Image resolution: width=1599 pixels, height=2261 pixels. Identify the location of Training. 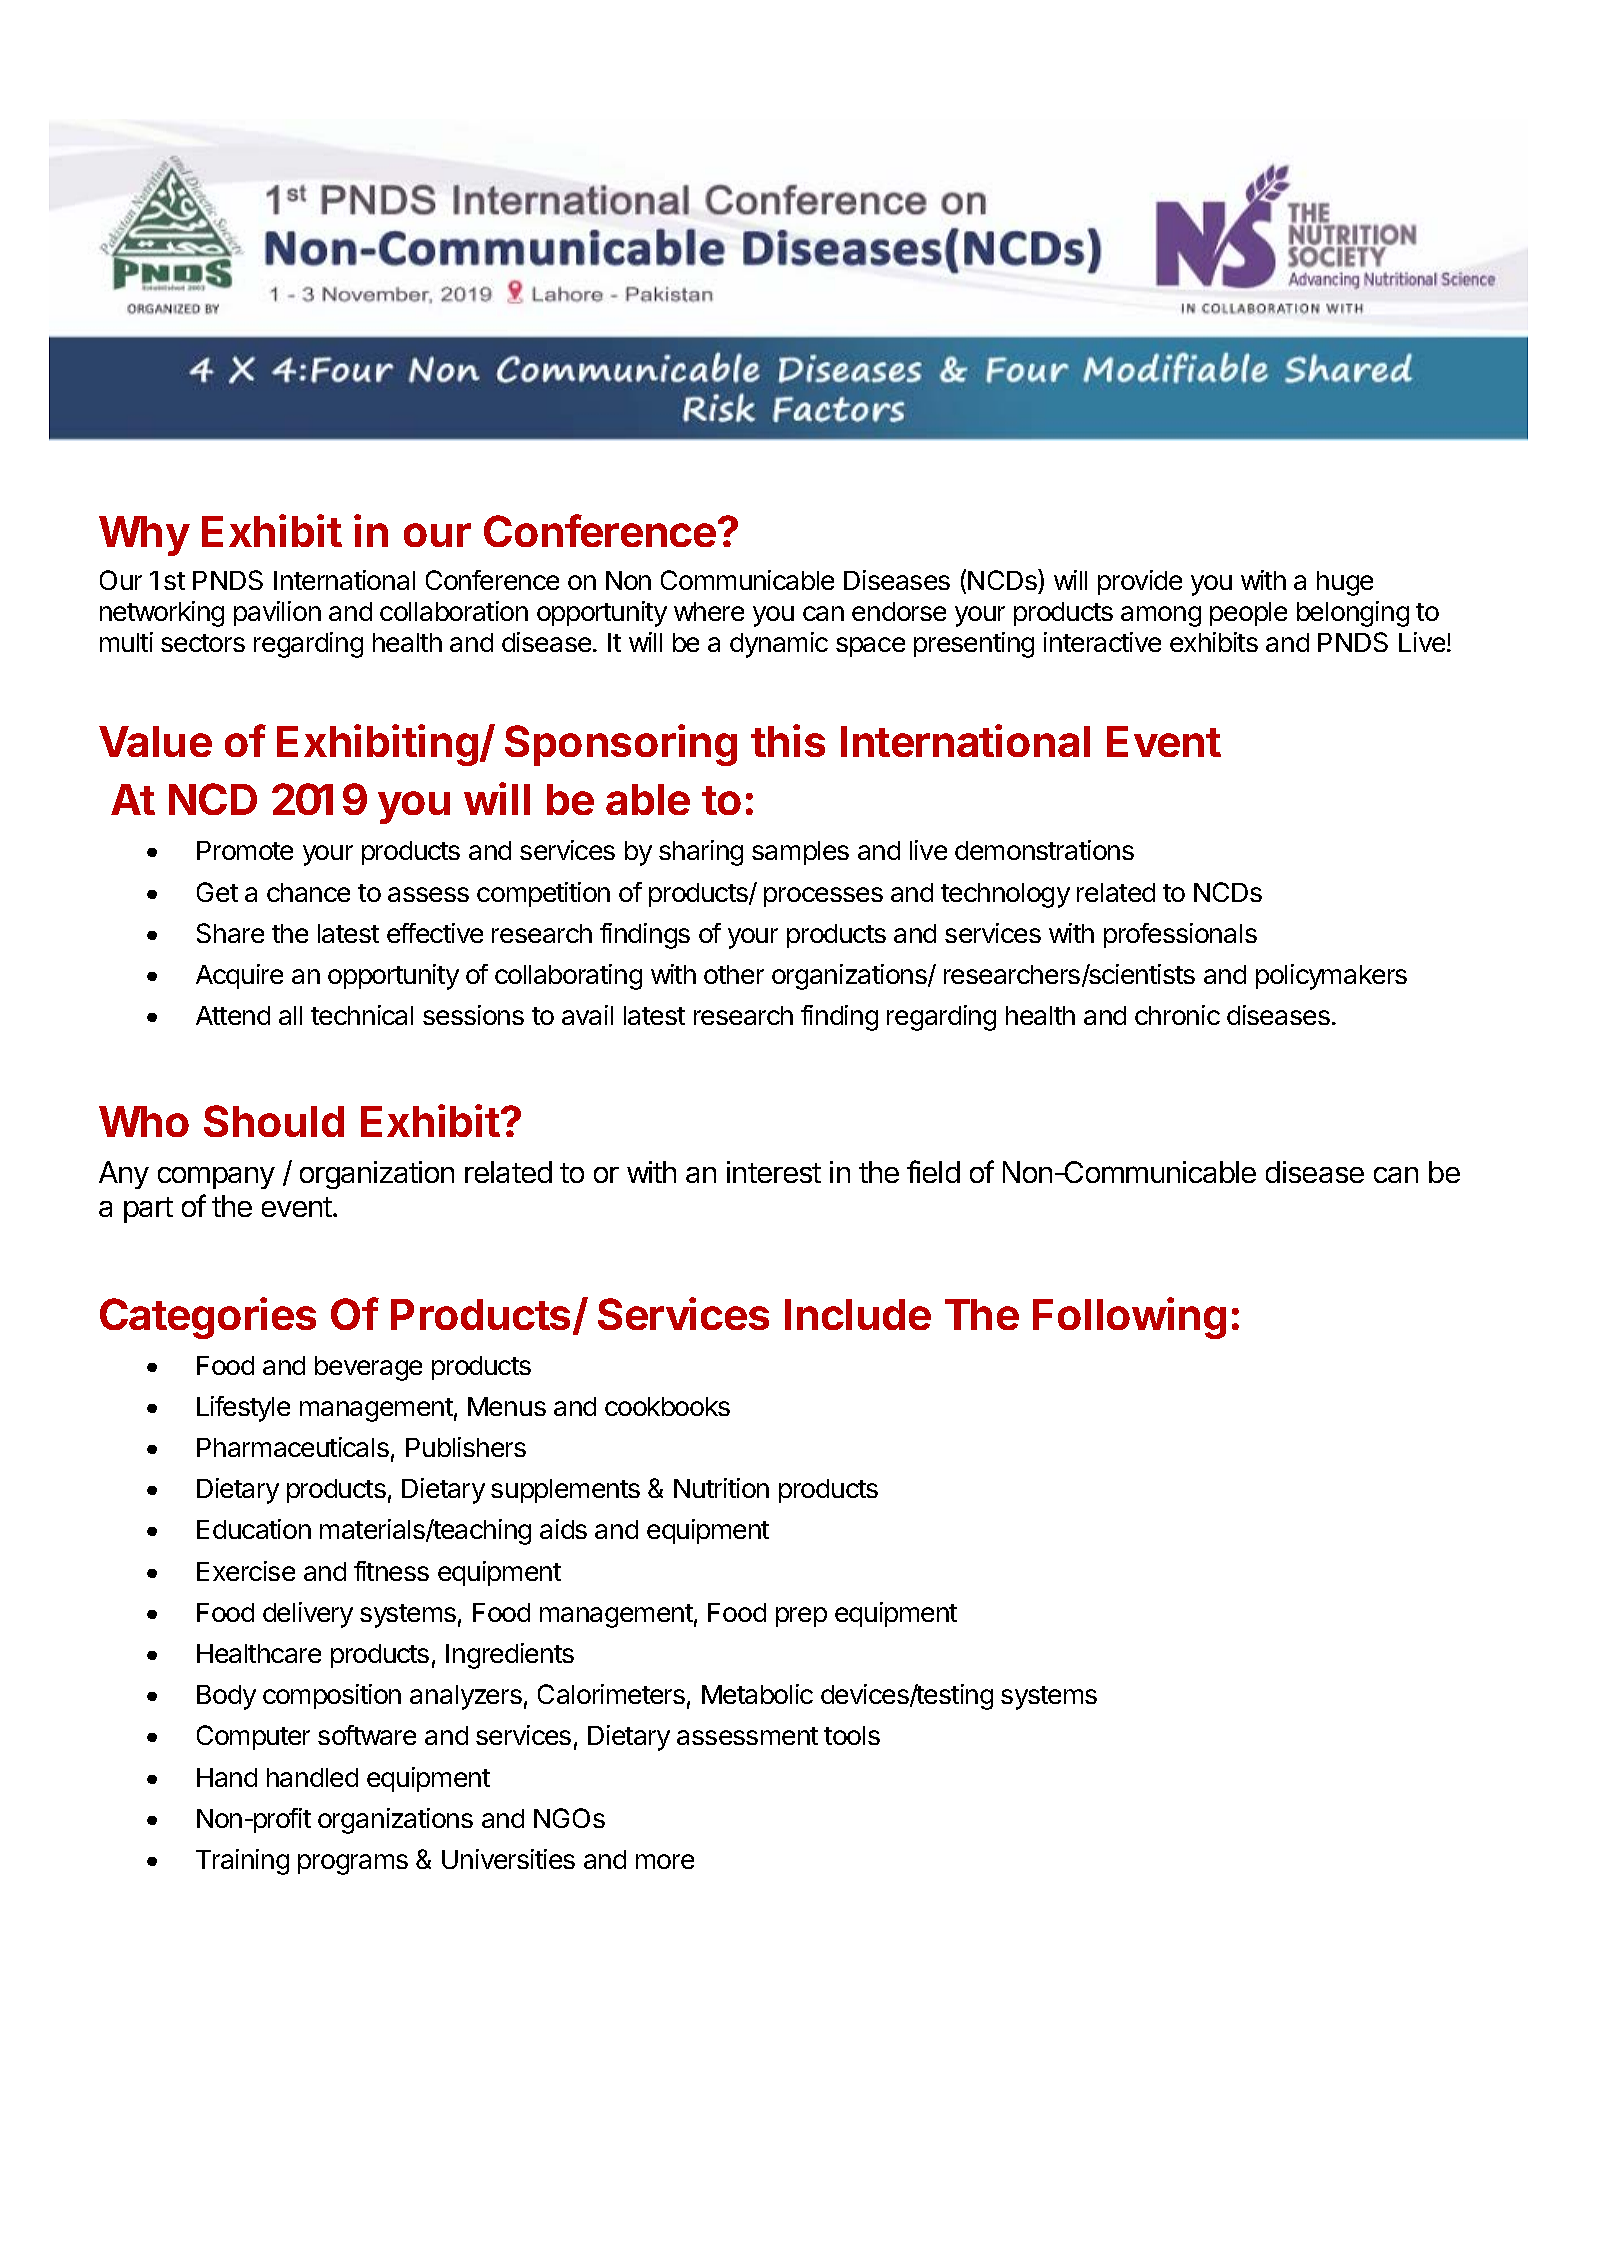
(242, 1862).
